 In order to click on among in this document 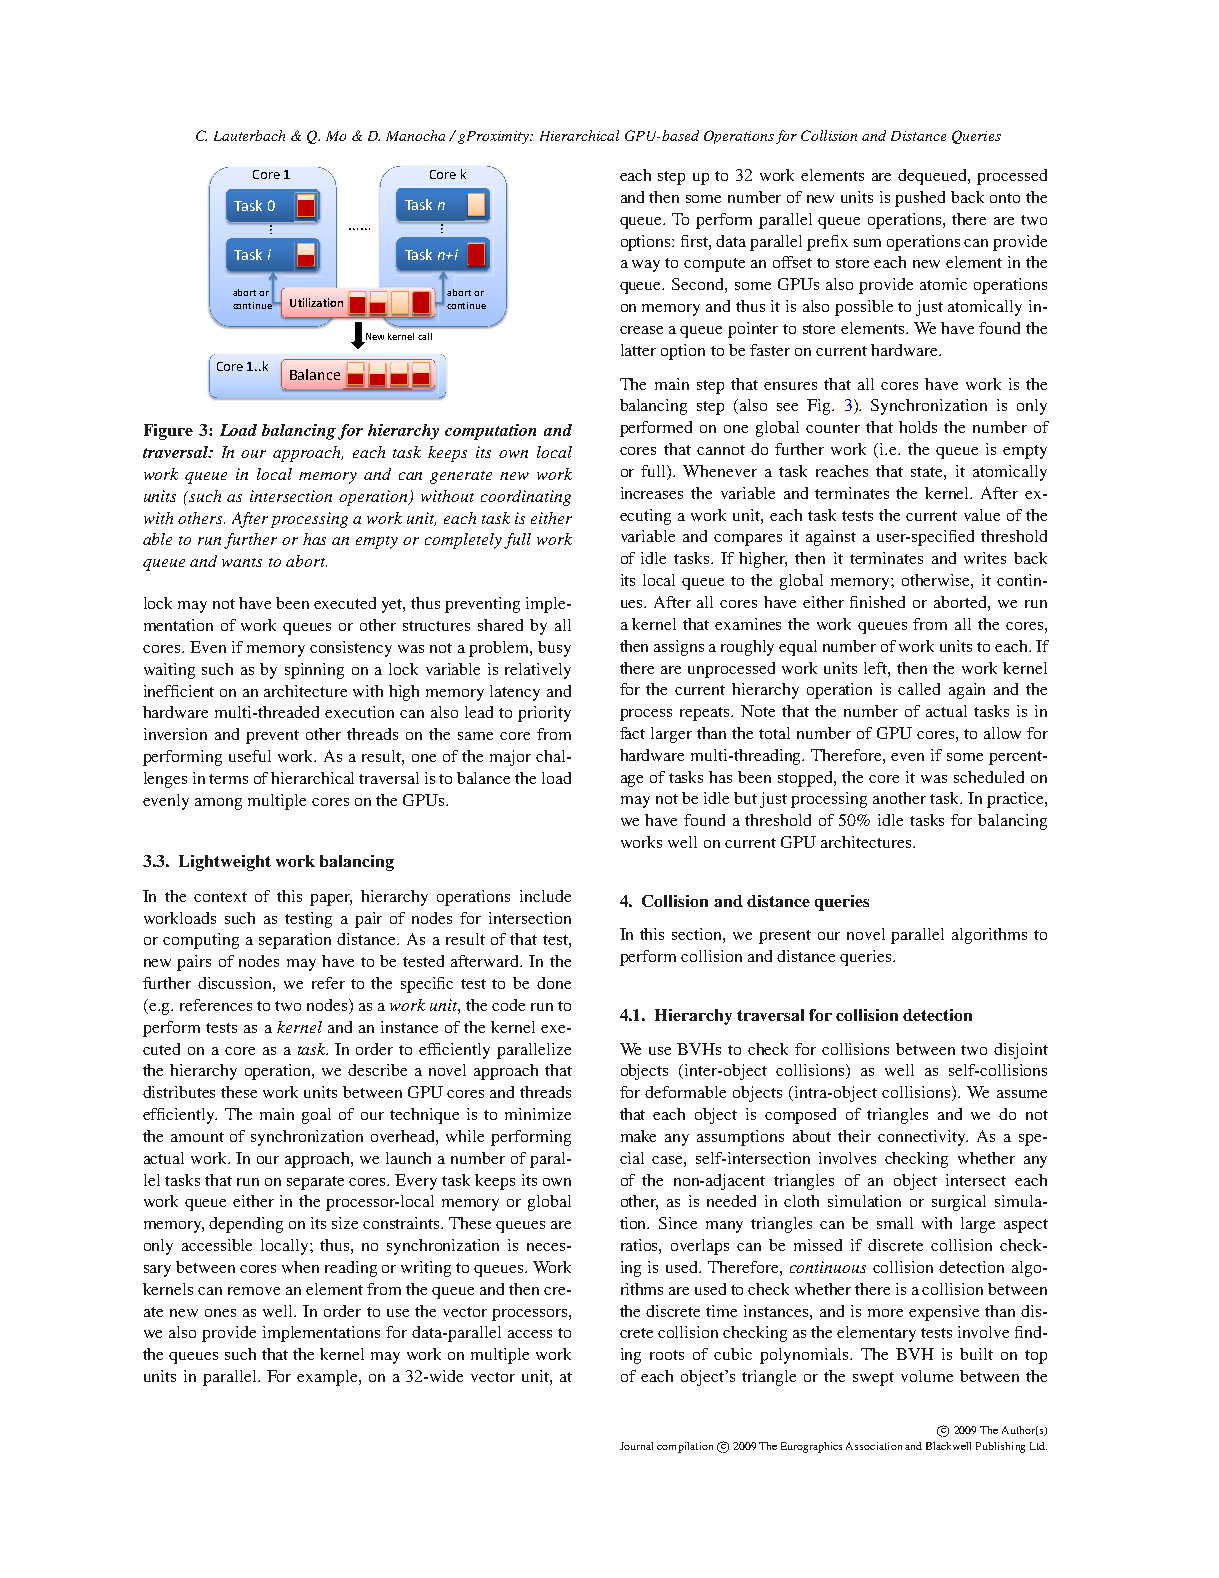, I will do `click(218, 804)`.
